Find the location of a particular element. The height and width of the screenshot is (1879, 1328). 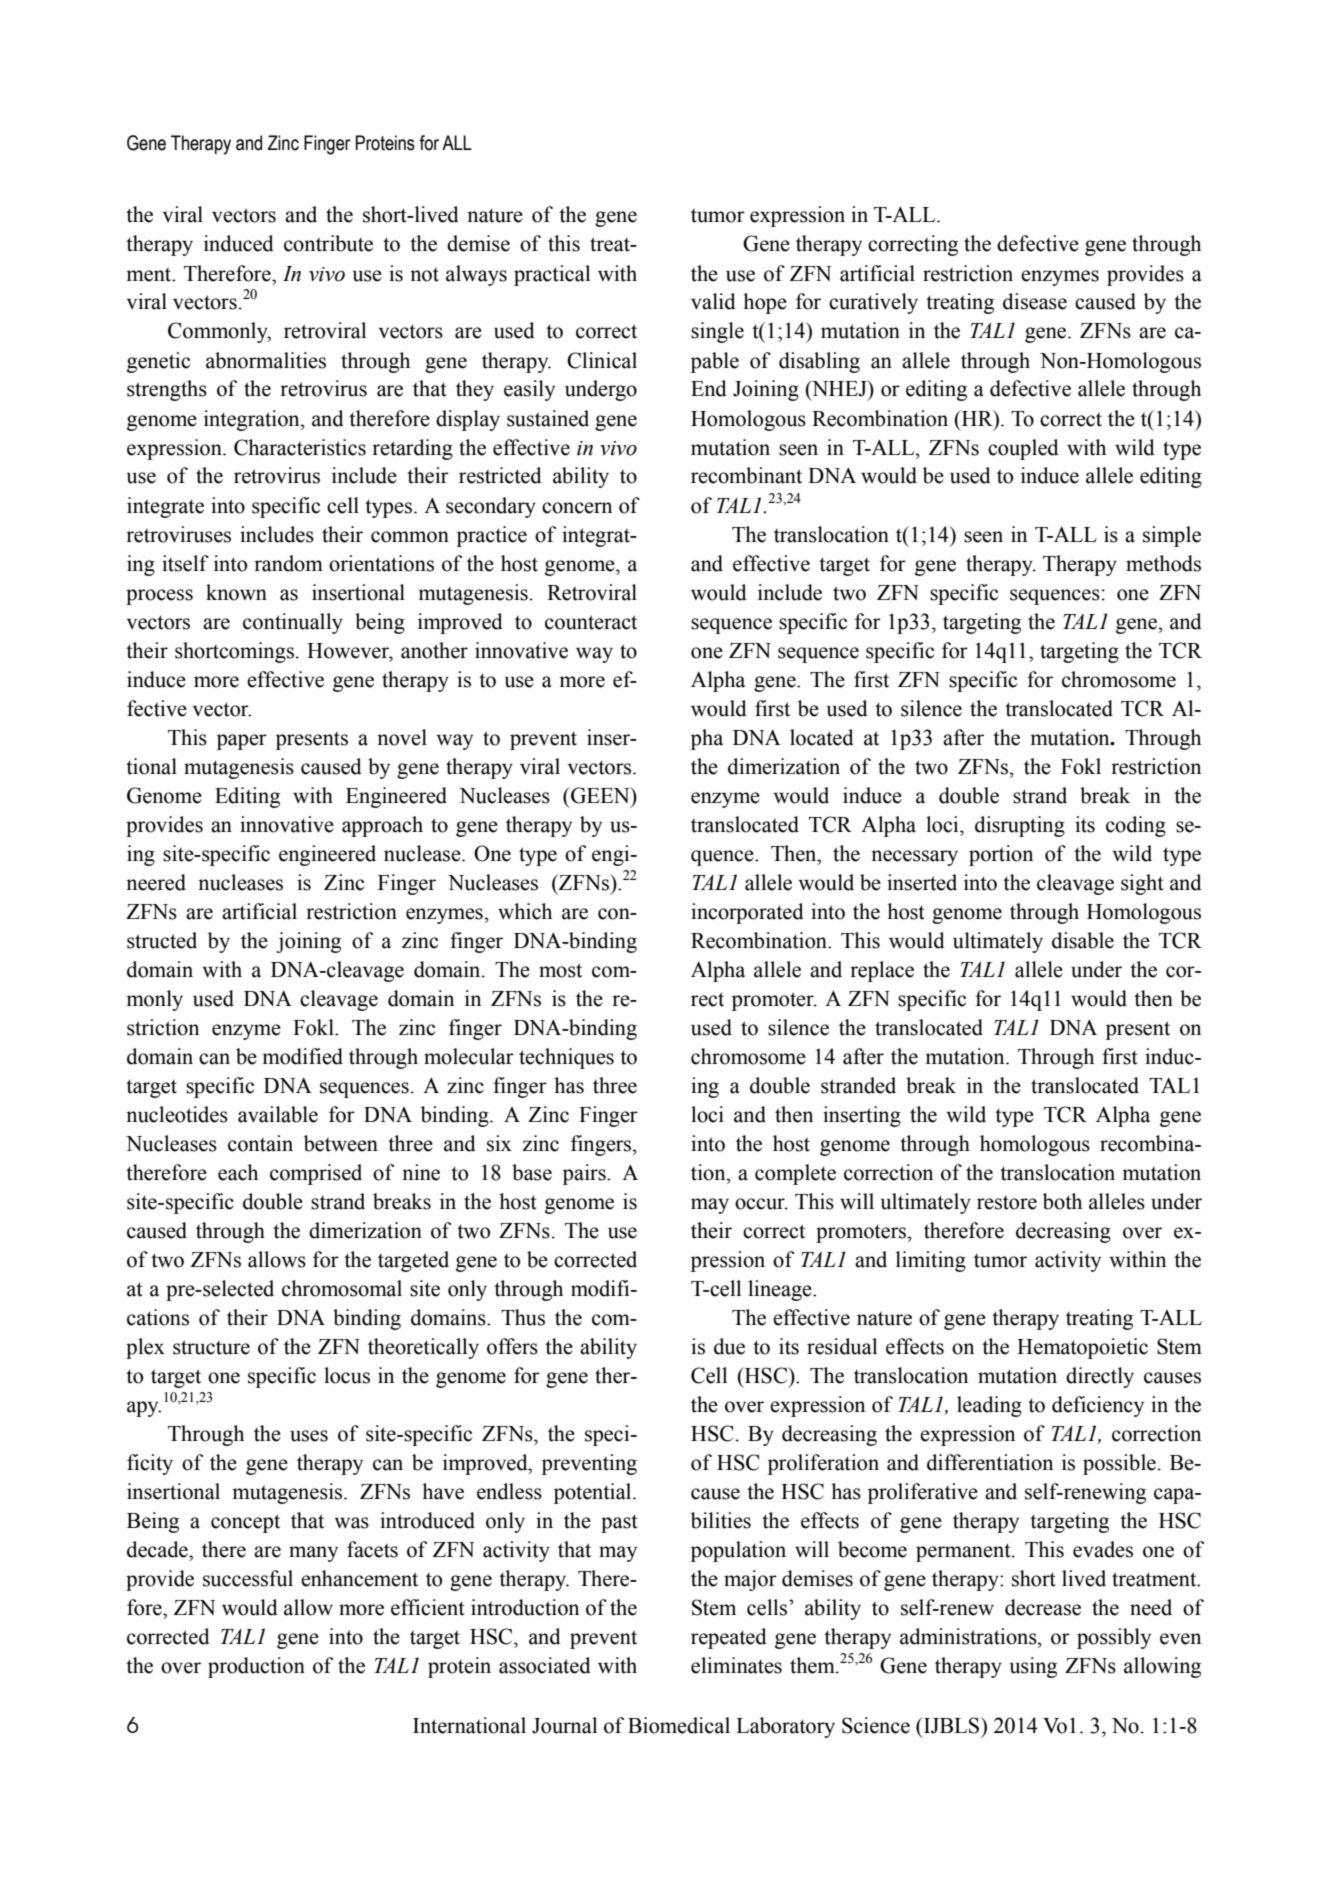

disable is located at coordinates (1083, 940).
